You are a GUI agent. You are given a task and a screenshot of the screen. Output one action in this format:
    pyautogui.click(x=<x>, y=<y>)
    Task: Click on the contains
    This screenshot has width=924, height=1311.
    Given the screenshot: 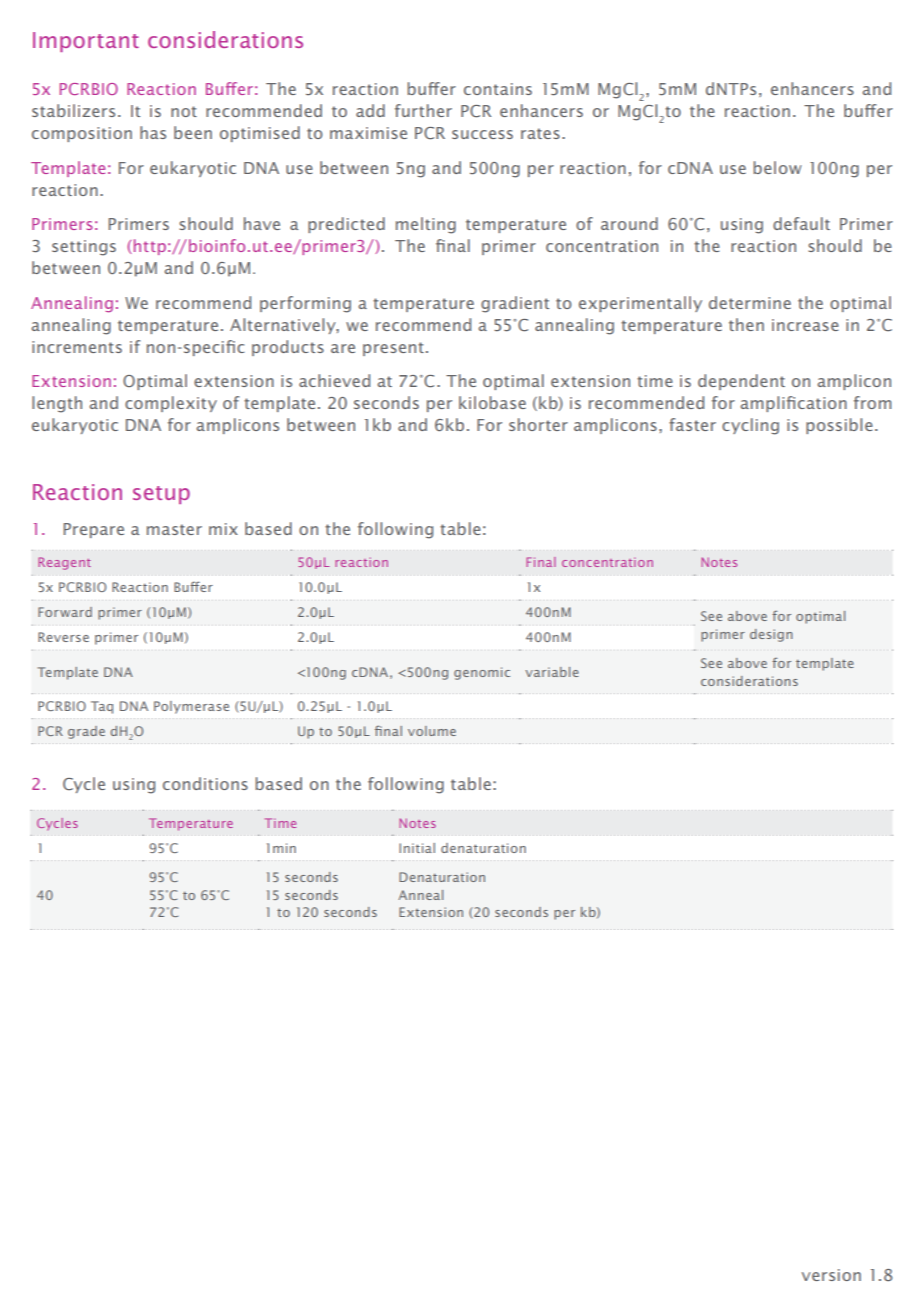 What is the action you would take?
    pyautogui.click(x=498, y=89)
